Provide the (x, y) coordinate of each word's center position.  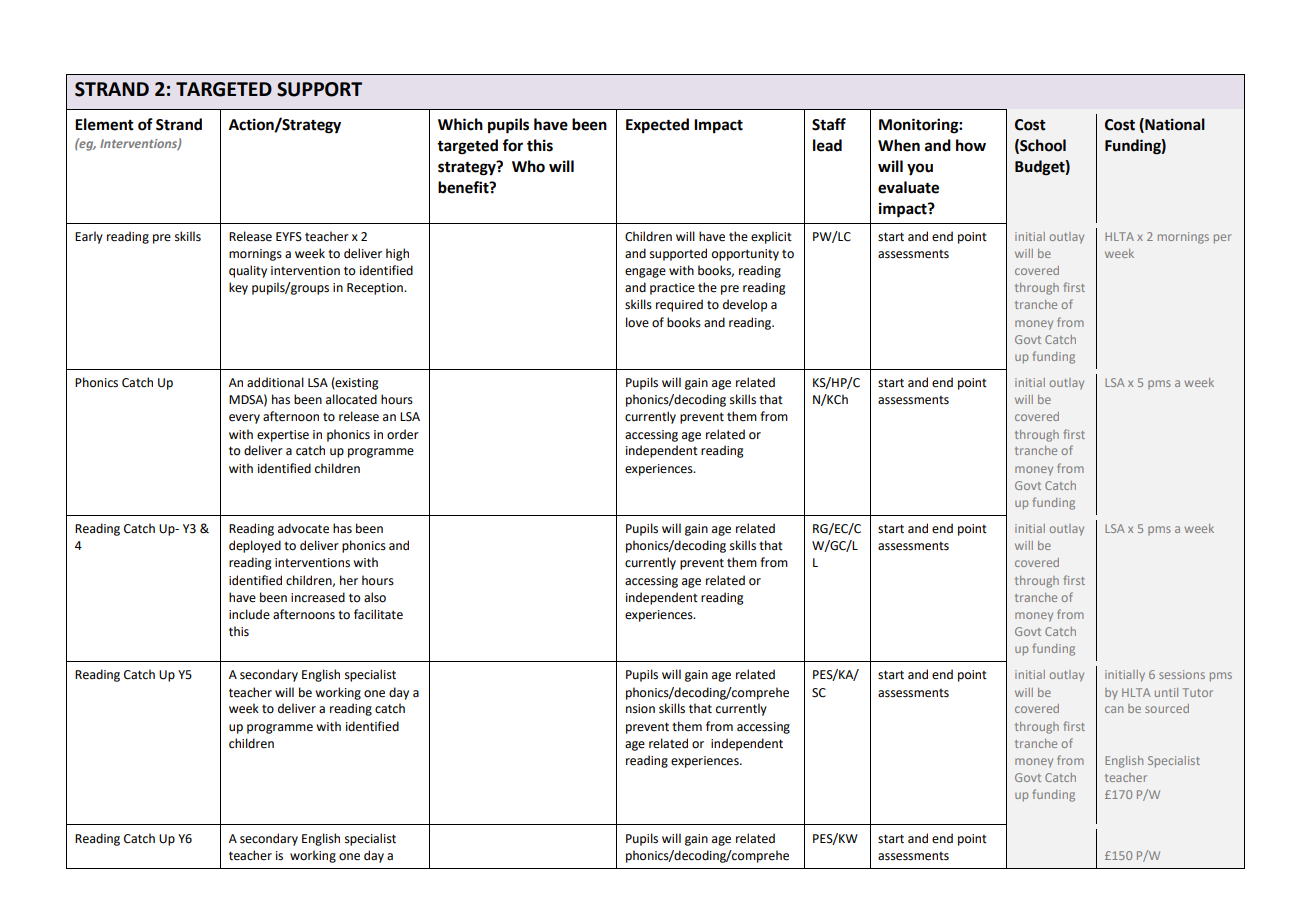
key (238, 288)
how (971, 145)
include (249, 614)
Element (104, 124)
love (637, 322)
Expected (657, 126)
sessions (1182, 674)
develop (745, 305)
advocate (303, 528)
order (403, 434)
